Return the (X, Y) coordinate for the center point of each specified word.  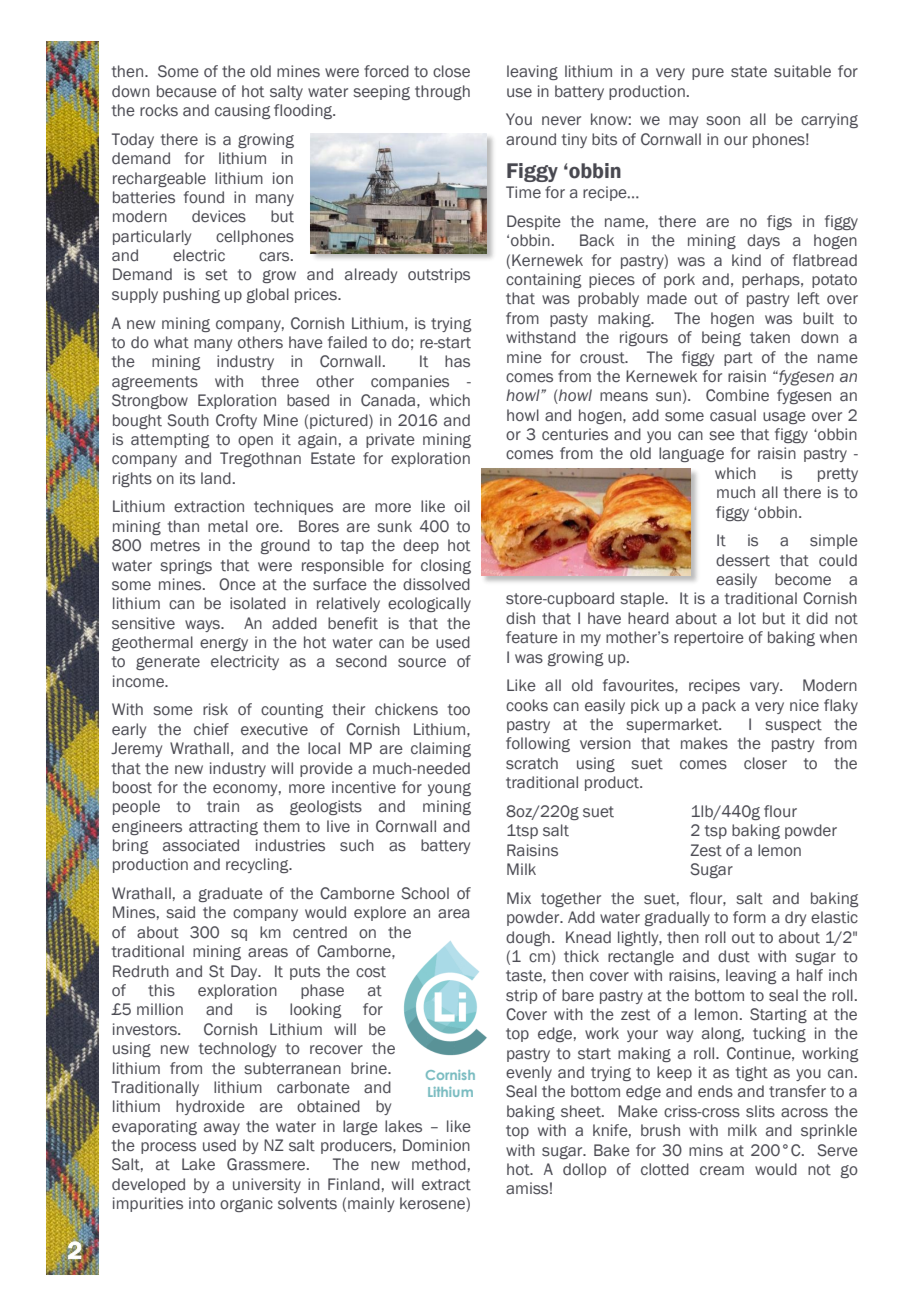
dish (520, 618)
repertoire (709, 638)
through (442, 92)
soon (723, 121)
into (202, 1203)
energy (224, 644)
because (187, 91)
